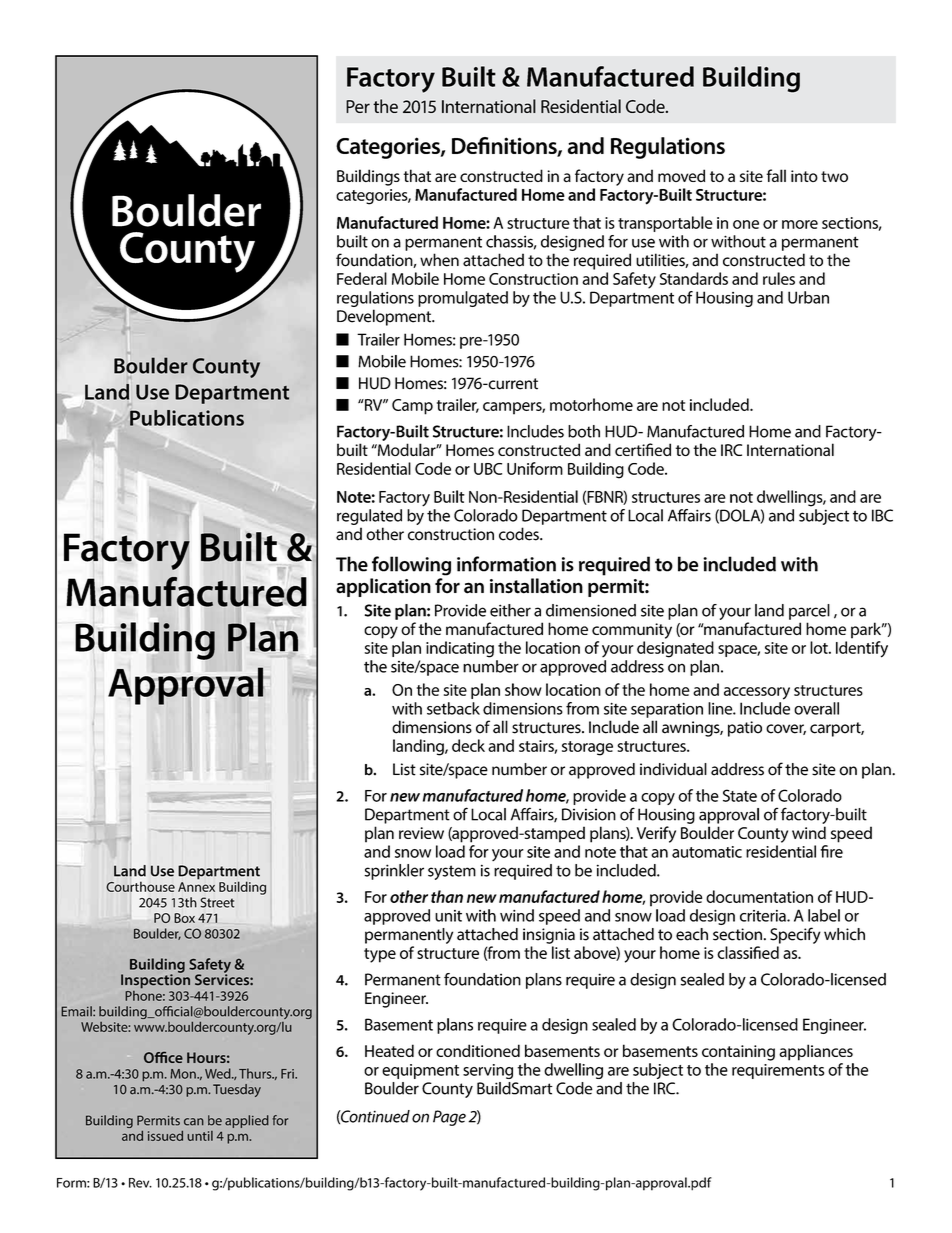 This page has width=952, height=1233. Describe the element at coordinates (643, 449) in the page. I see `certified` at that location.
